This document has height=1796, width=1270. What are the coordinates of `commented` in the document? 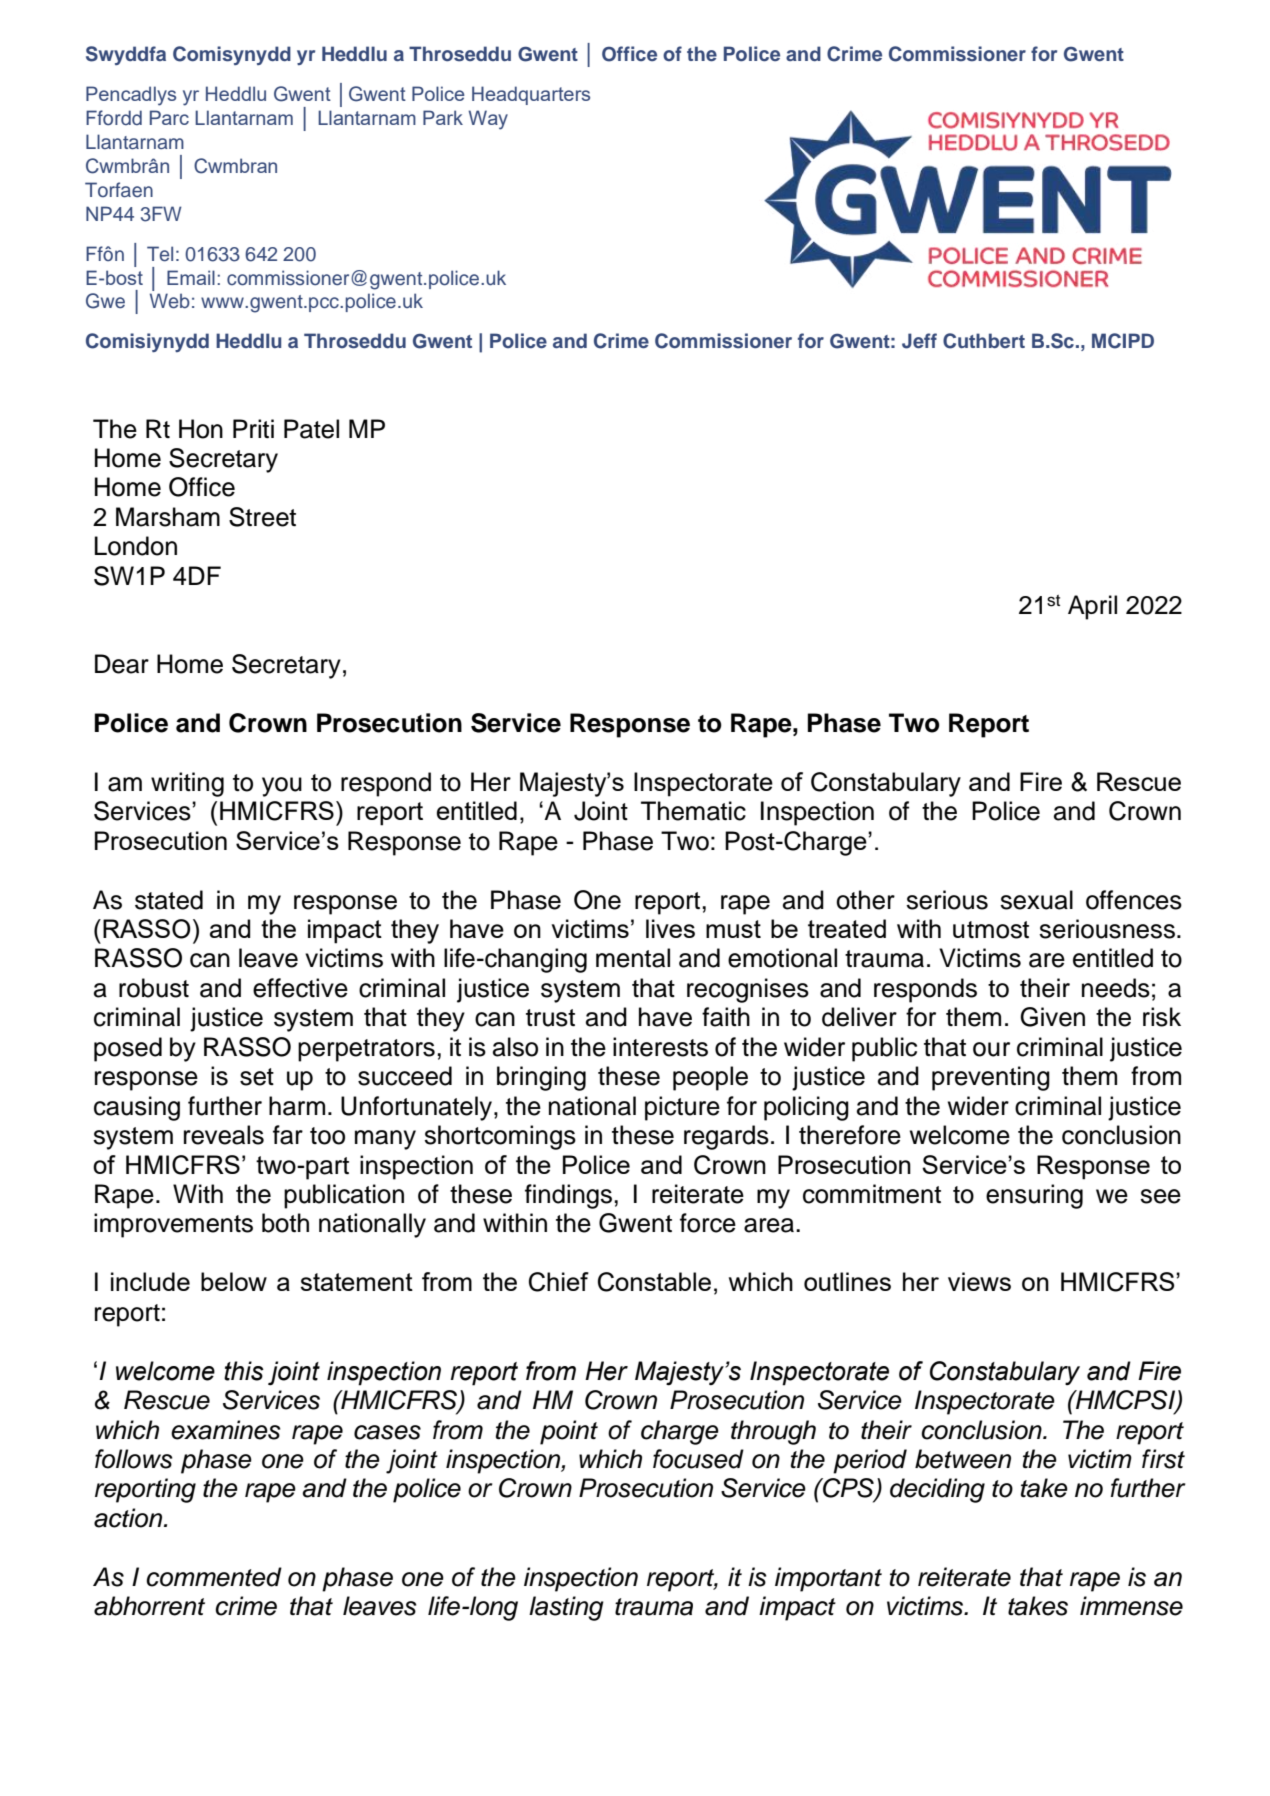 It's located at (214, 1577).
